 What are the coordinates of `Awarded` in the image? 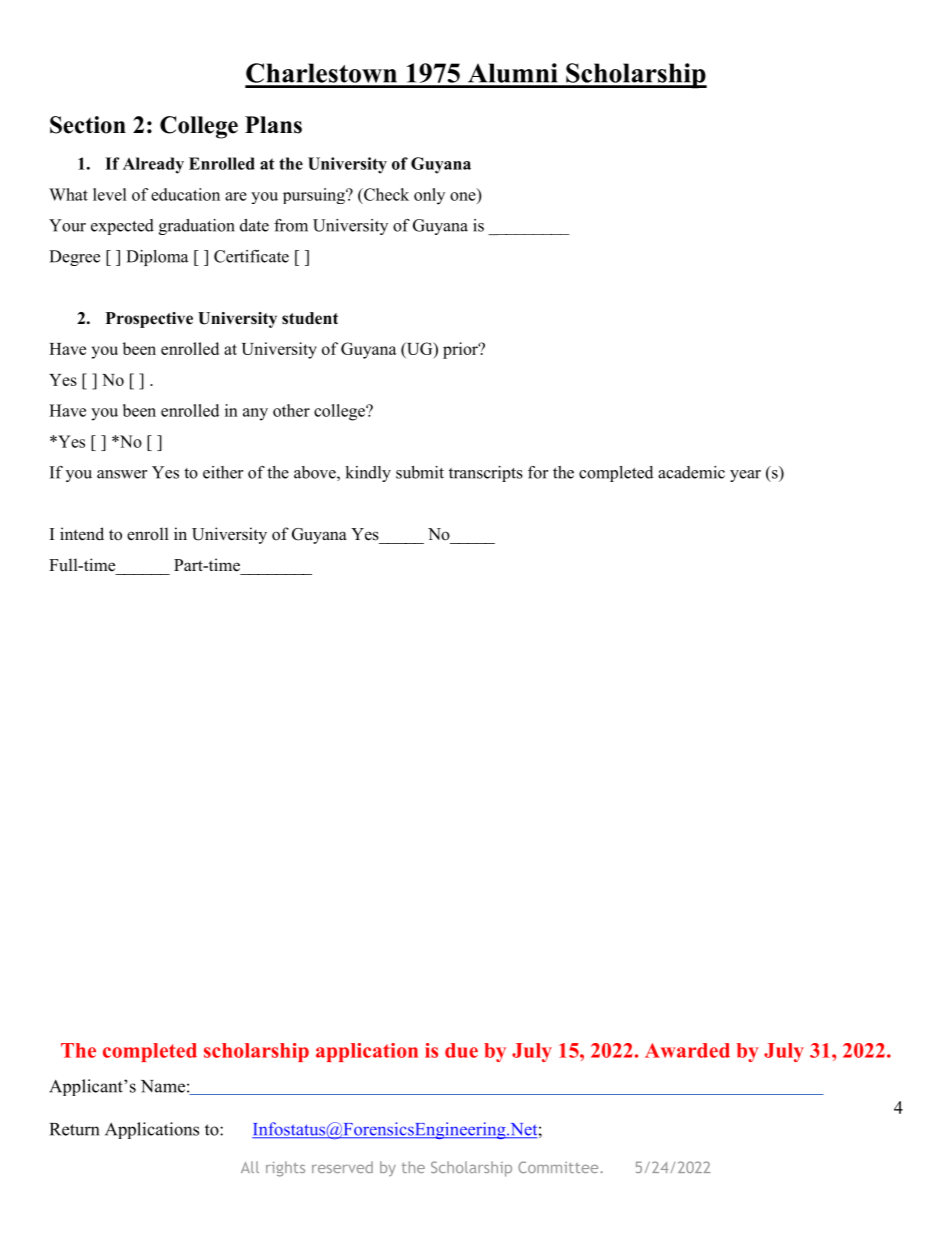 It's located at (687, 1050).
